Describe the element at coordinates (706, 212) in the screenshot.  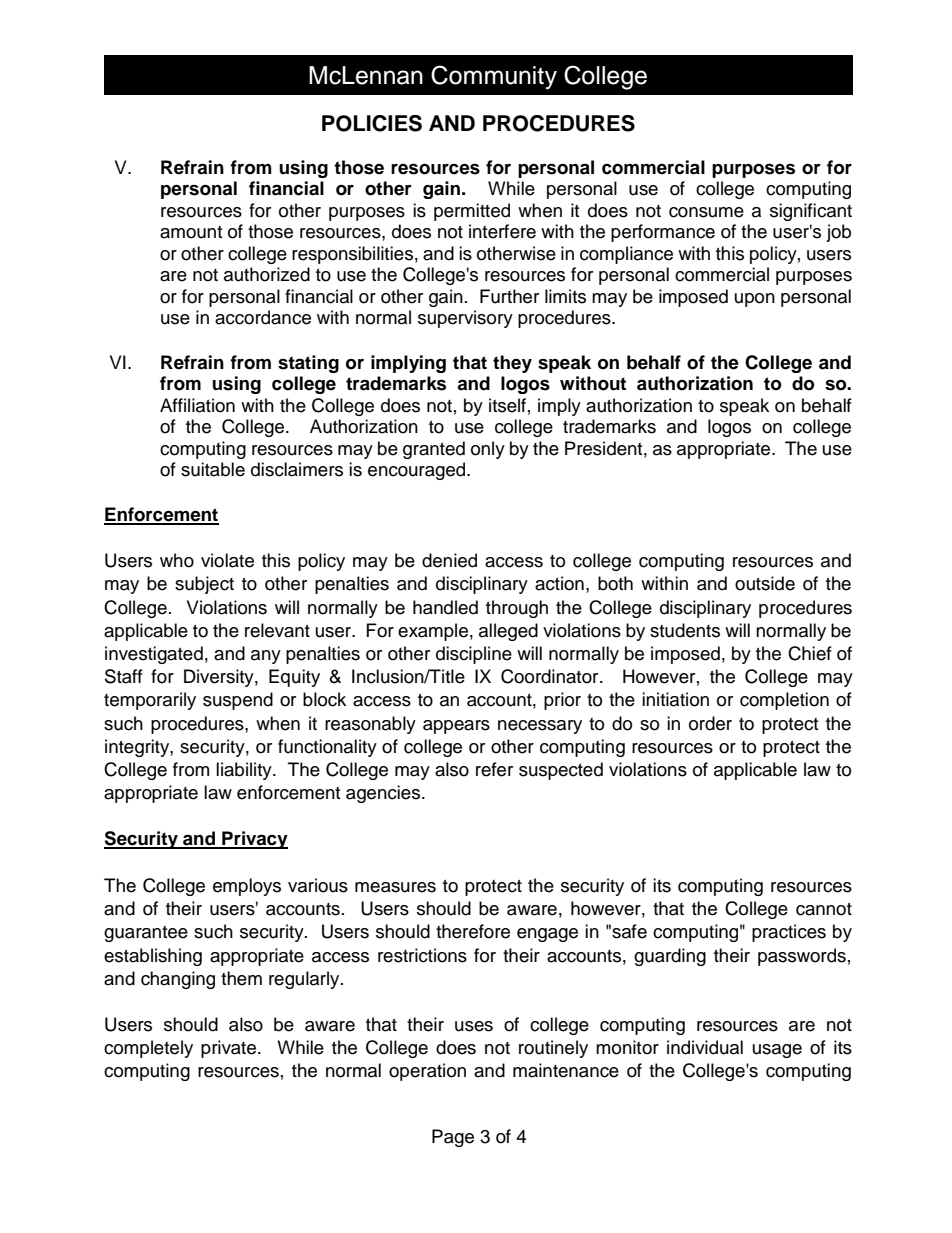
I see `consume` at that location.
